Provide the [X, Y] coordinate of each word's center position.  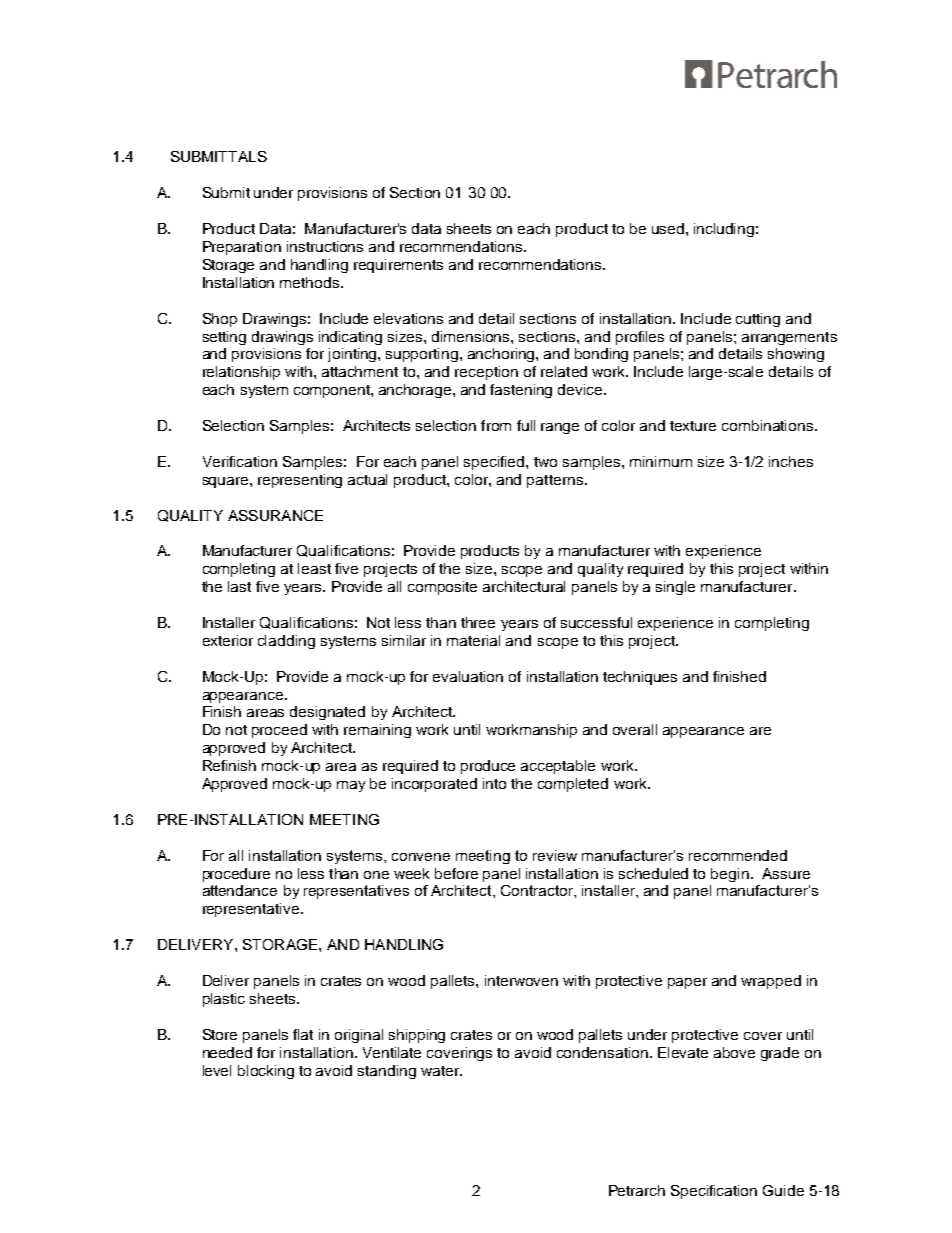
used [669, 228]
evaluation [468, 676]
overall [635, 729]
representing [300, 481]
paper [687, 983]
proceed [279, 731]
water [441, 1071]
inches [791, 461]
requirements [398, 266]
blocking [266, 1072]
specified [495, 463]
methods [311, 282]
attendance [240, 890]
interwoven [521, 980]
